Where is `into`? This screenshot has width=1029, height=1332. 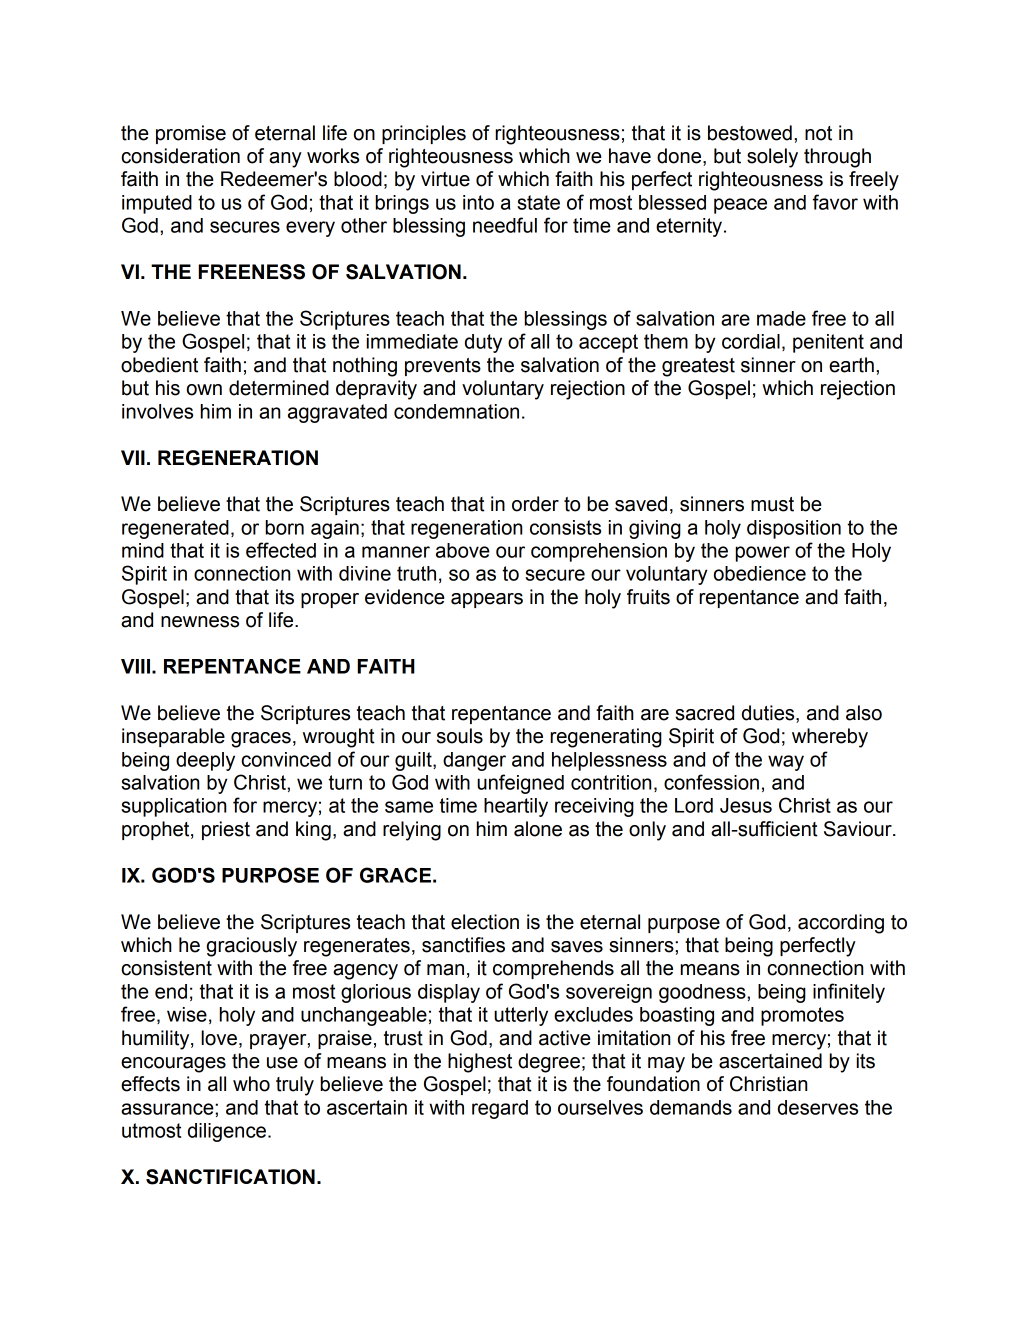
into is located at coordinates (478, 202).
